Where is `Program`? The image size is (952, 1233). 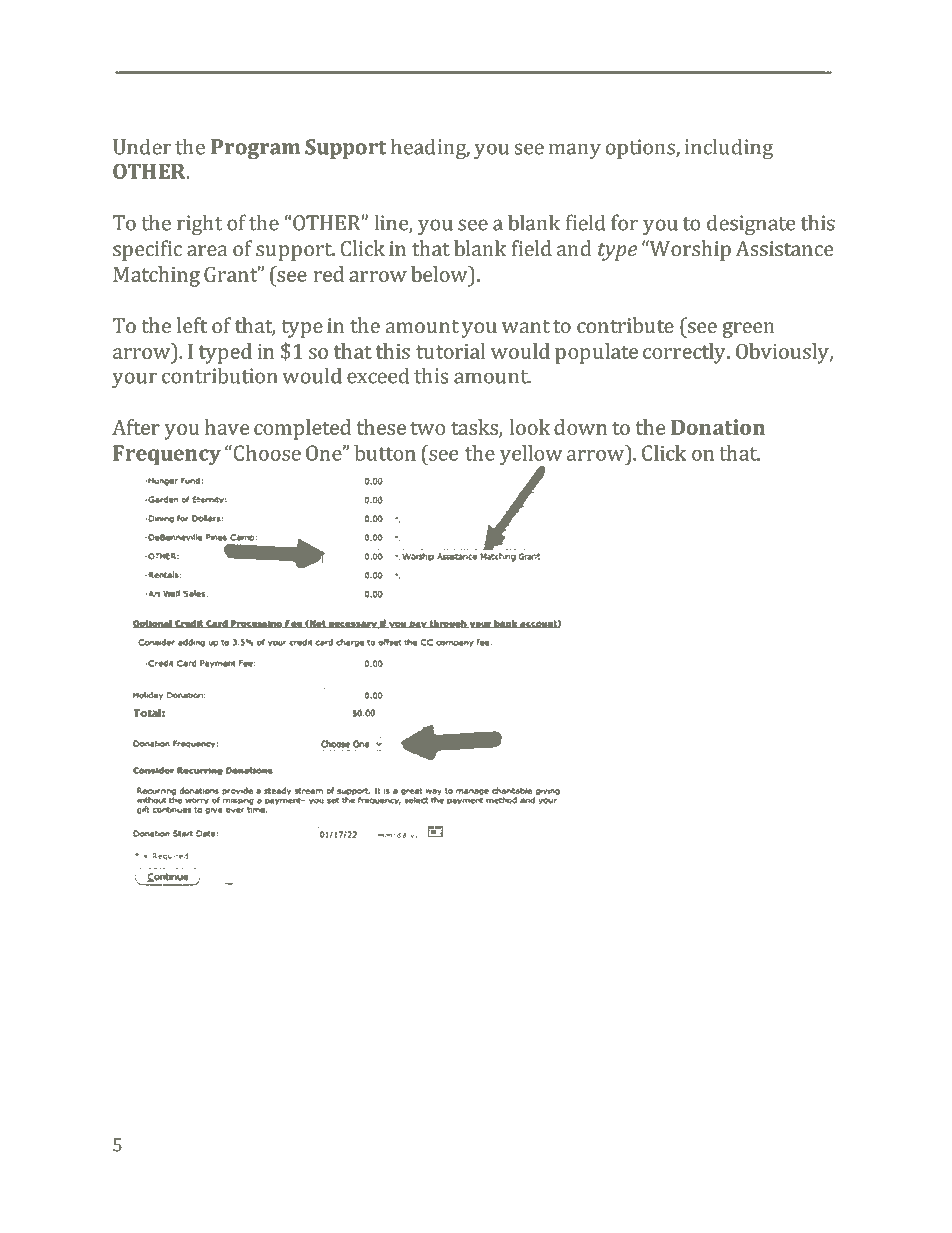
Program is located at coordinates (255, 149).
